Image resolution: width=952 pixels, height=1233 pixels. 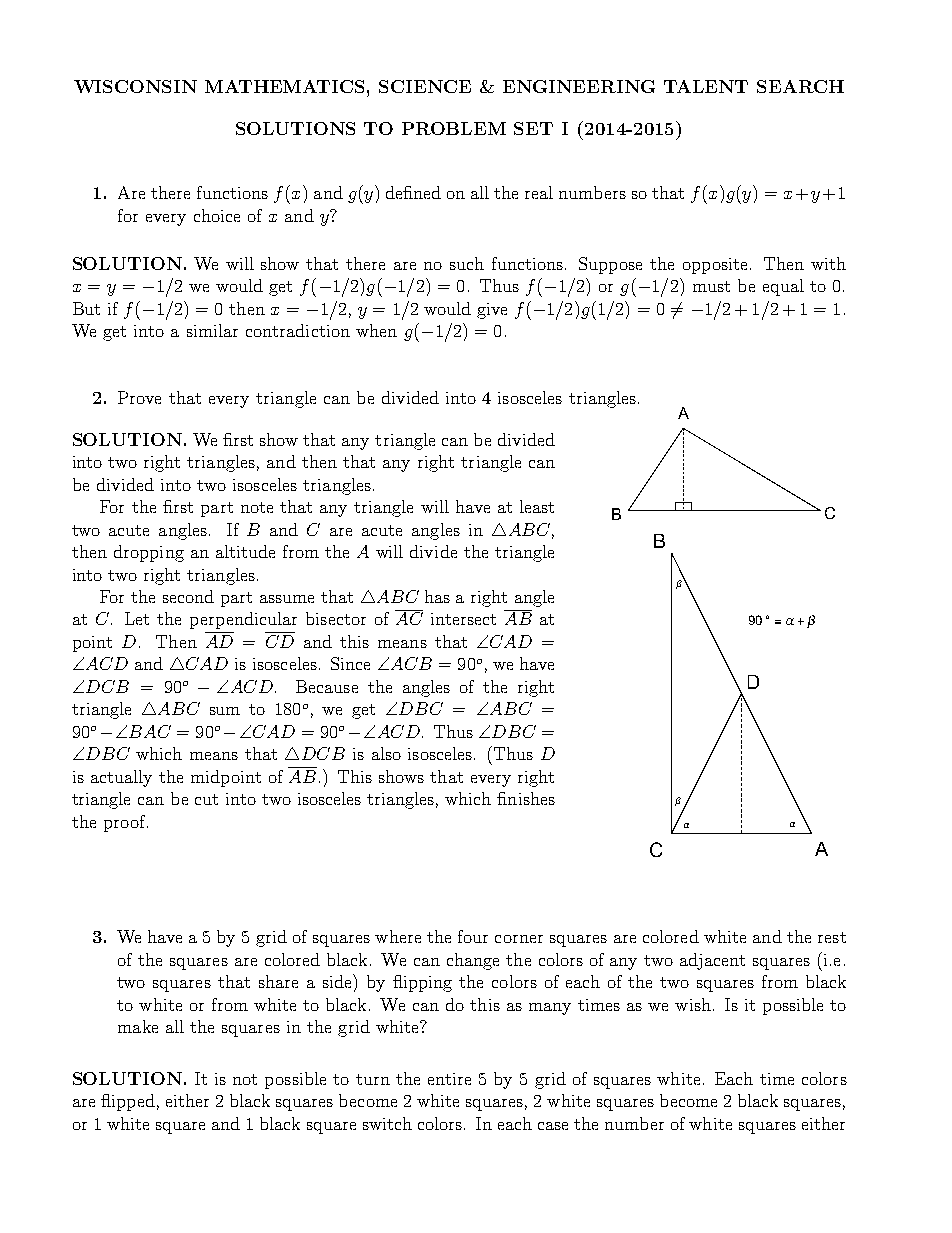 I want to click on wish, so click(x=693, y=1004).
